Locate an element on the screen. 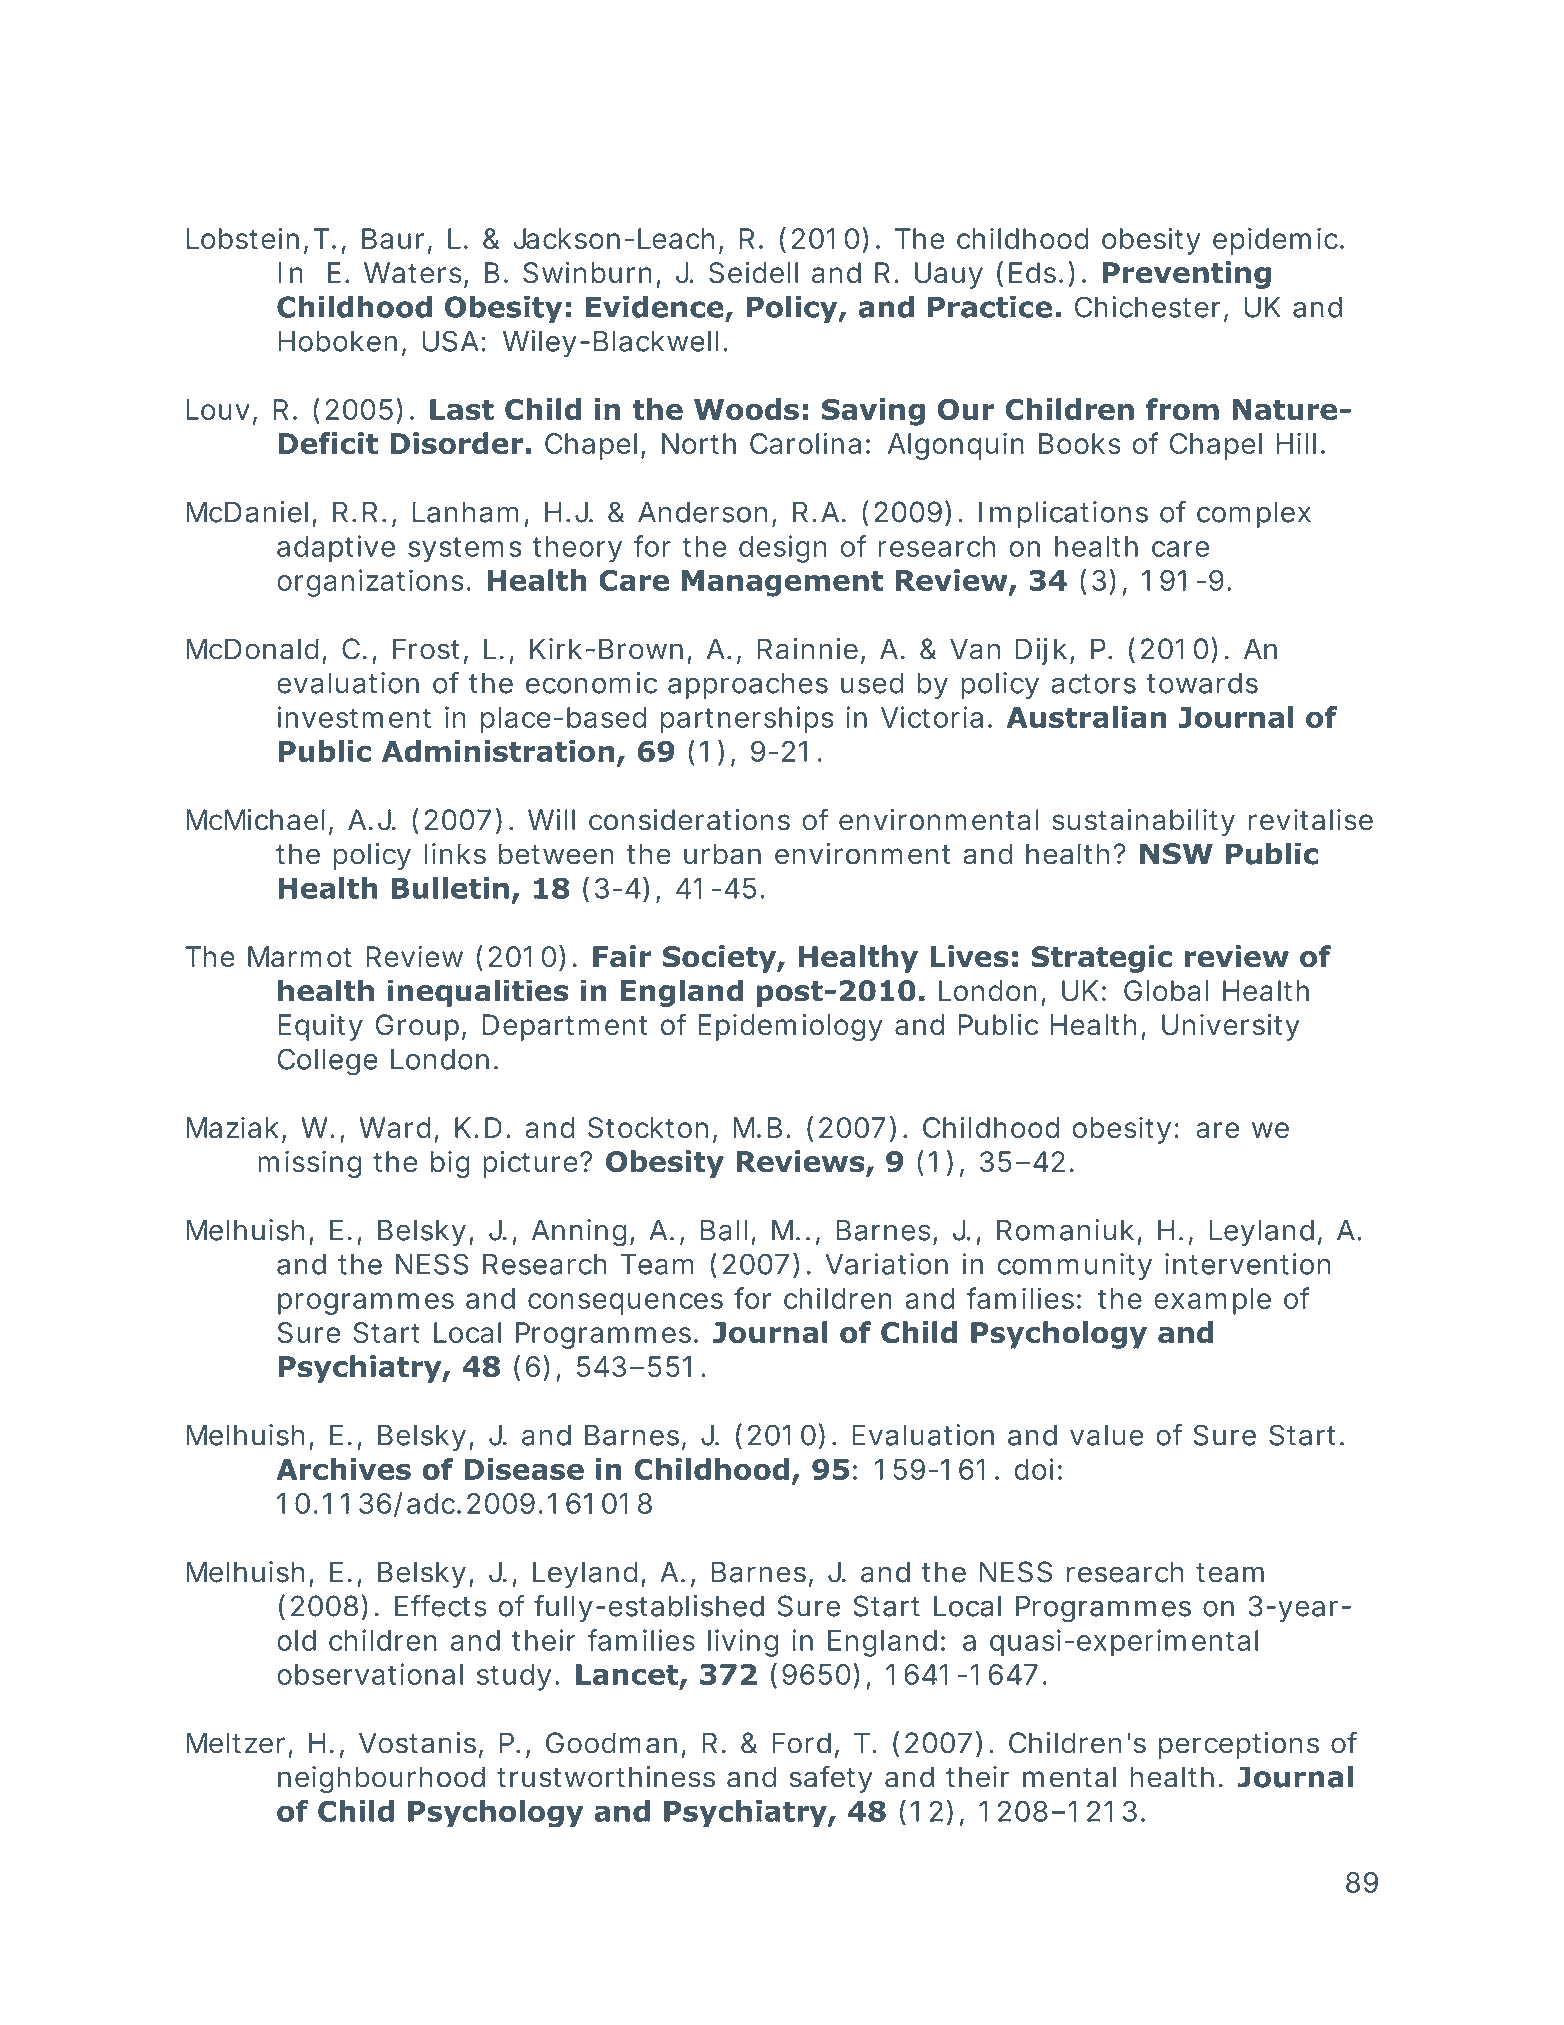  Ford is located at coordinates (801, 1743).
